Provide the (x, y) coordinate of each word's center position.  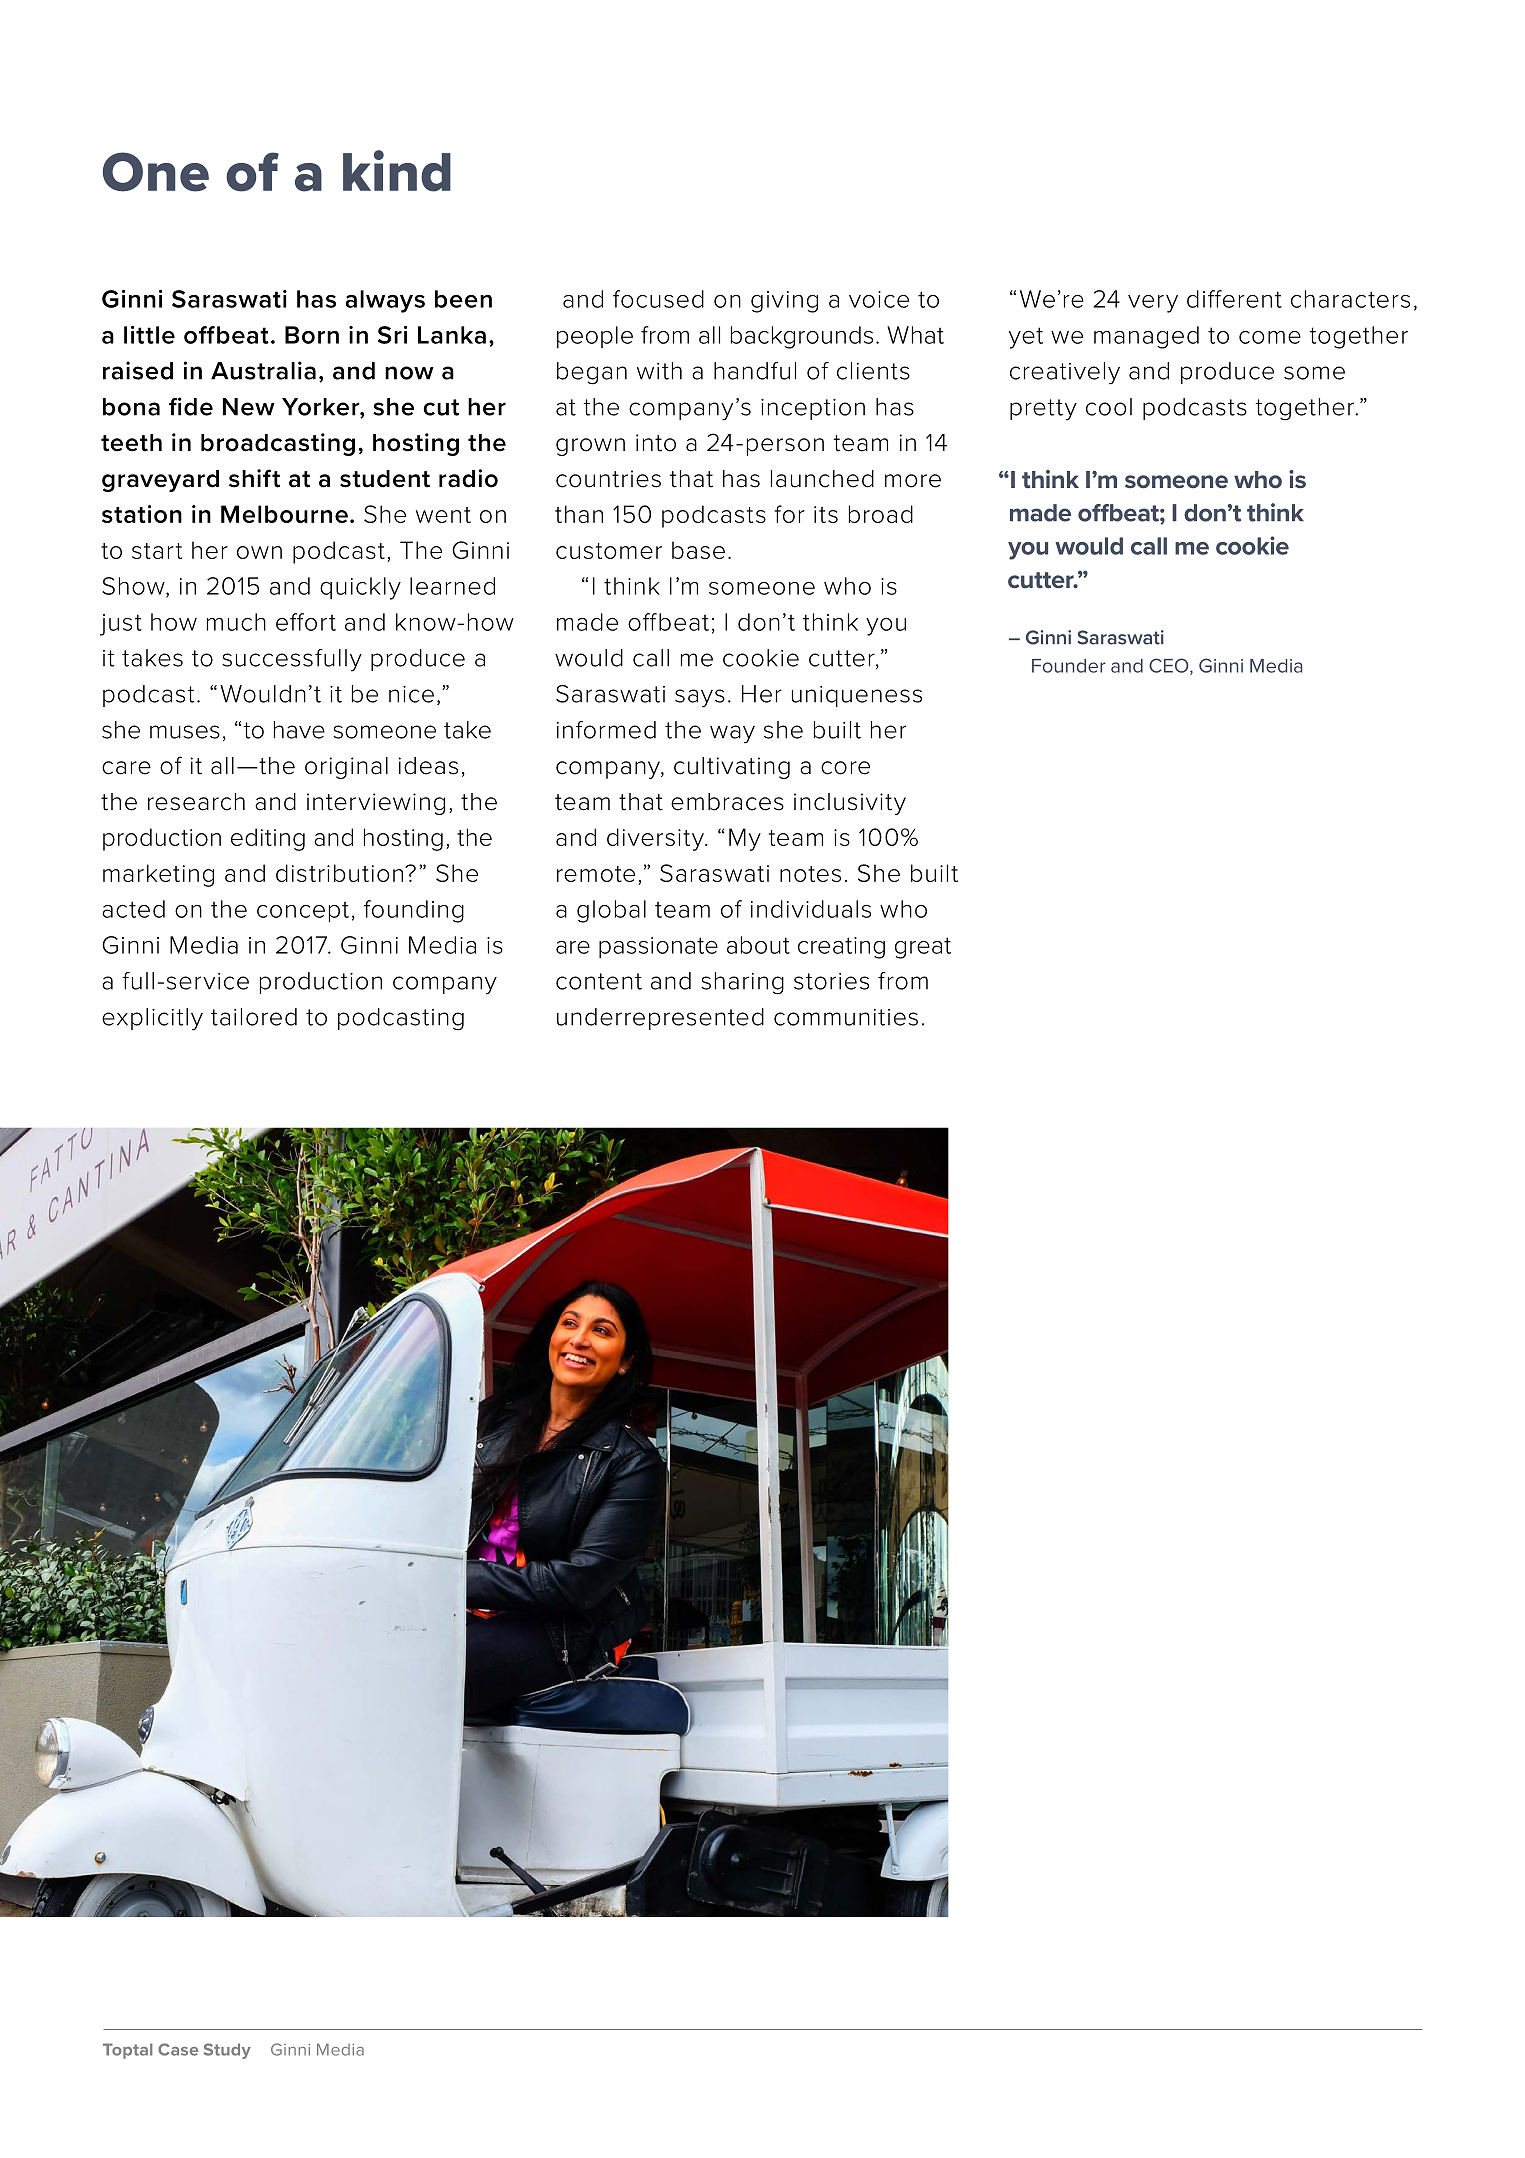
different (1234, 299)
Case (178, 2049)
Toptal (127, 2051)
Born (312, 335)
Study (227, 2051)
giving (784, 302)
